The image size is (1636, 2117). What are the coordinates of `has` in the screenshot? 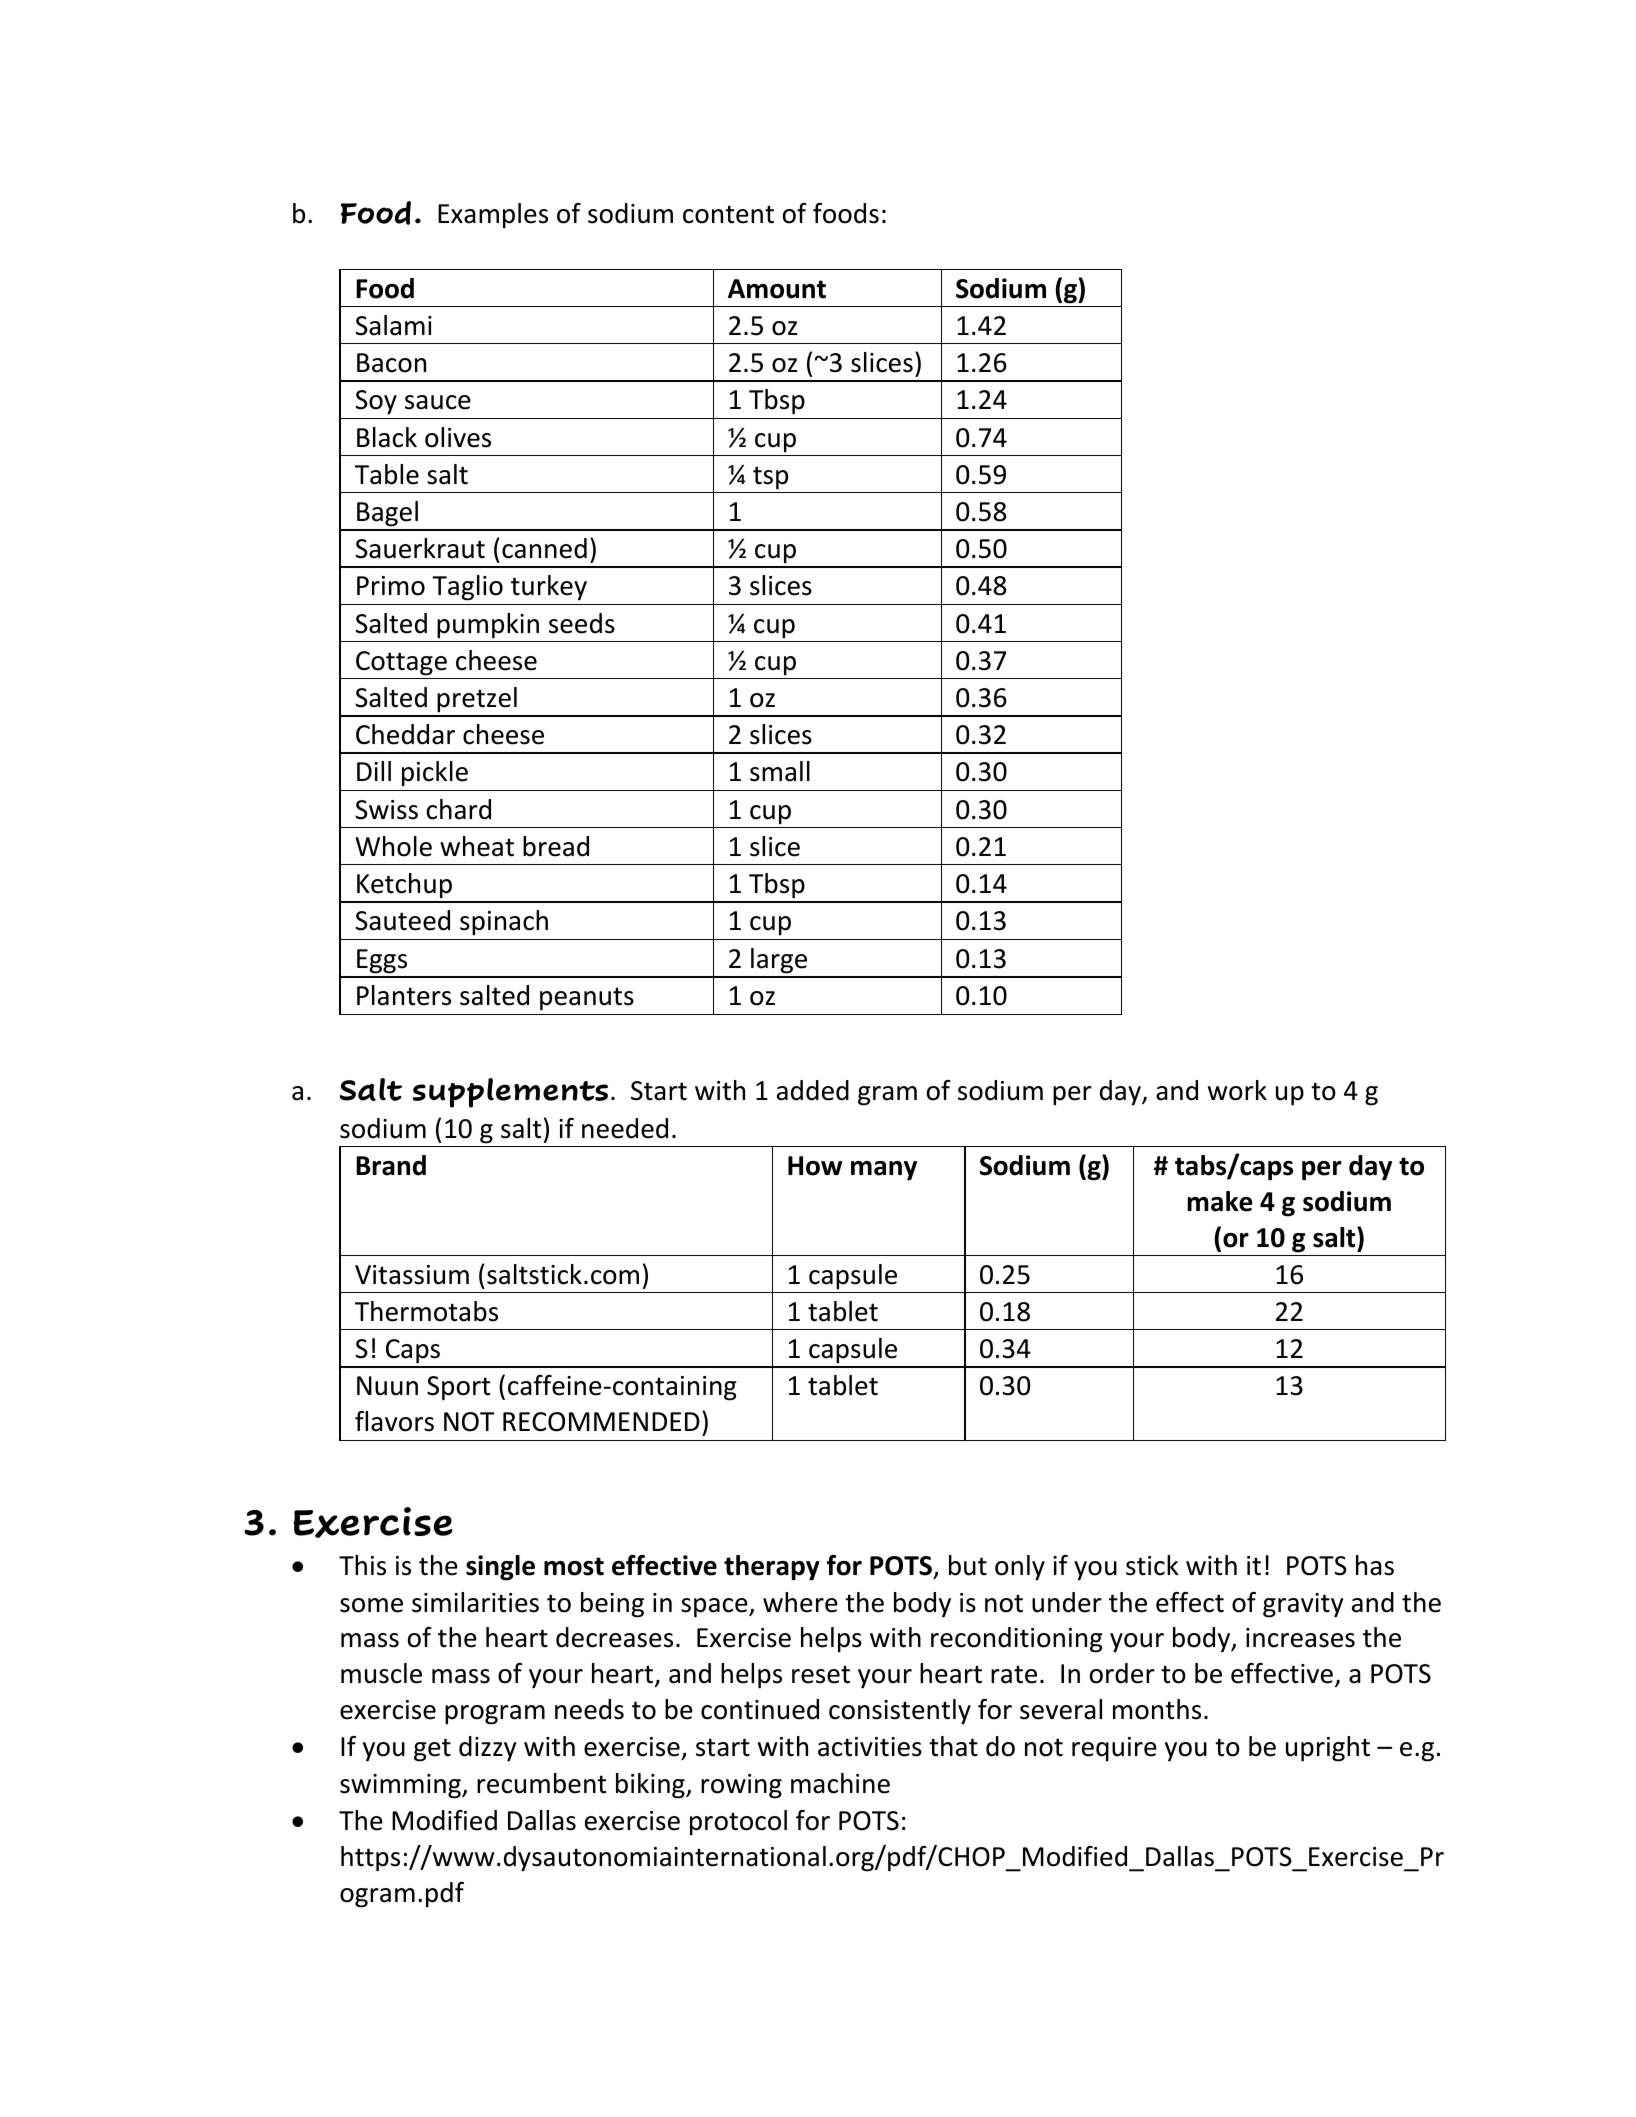 It's located at (1375, 1565).
